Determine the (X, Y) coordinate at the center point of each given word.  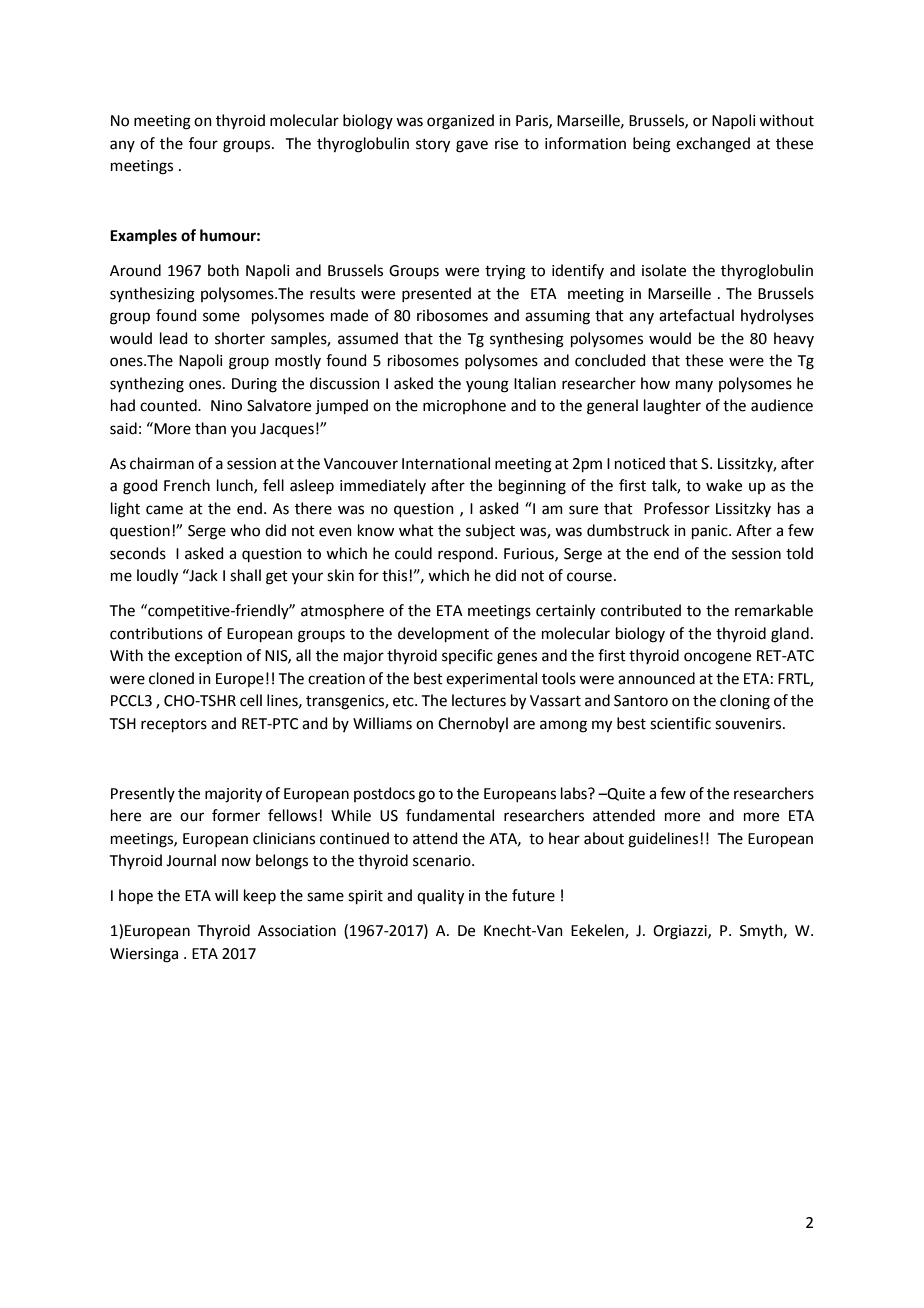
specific (467, 656)
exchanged (713, 145)
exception (208, 657)
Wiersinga (144, 955)
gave (472, 146)
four (203, 143)
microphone (464, 406)
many (694, 386)
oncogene (717, 658)
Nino (226, 406)
